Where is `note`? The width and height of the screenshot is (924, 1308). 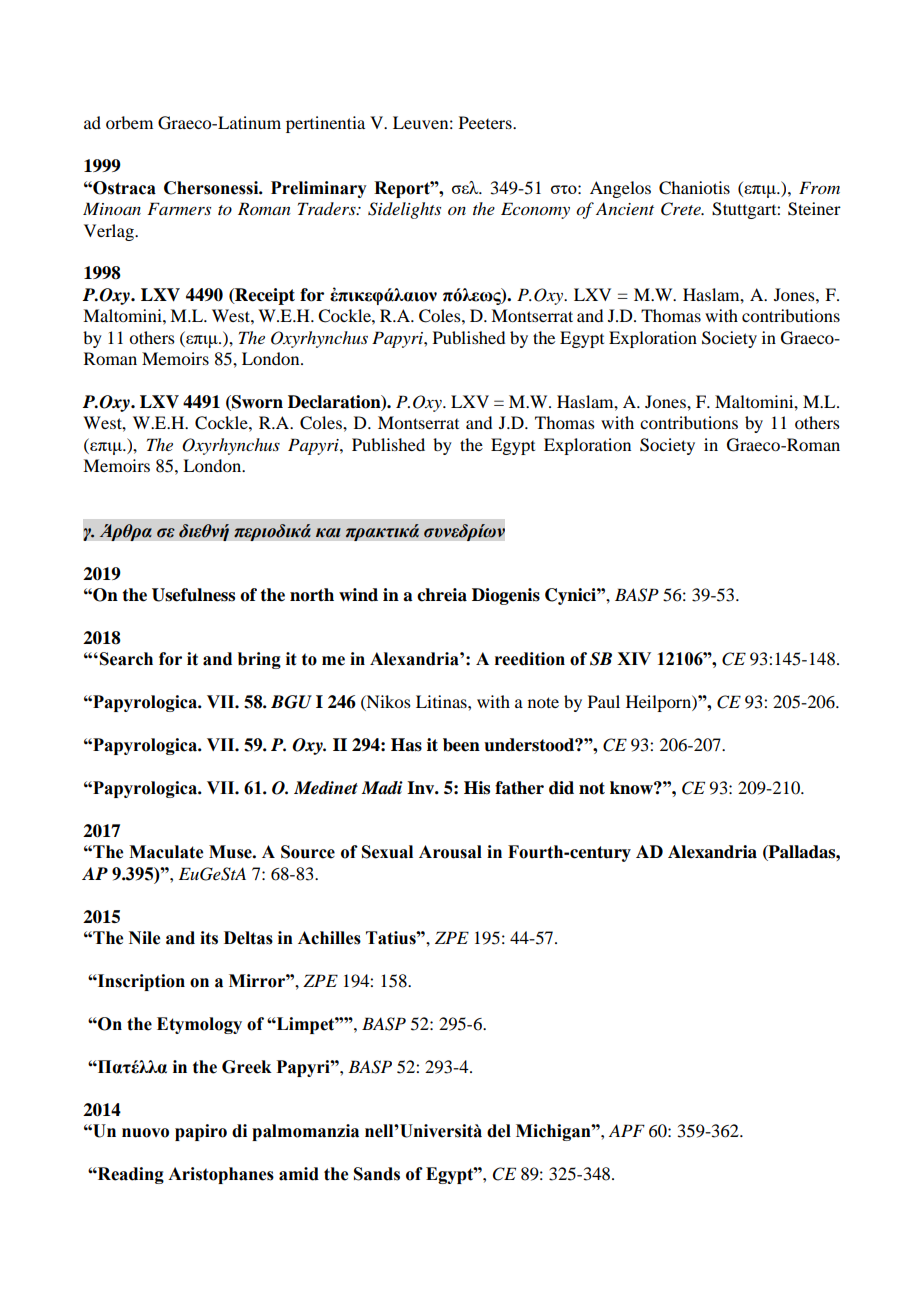 note is located at coordinates (543, 702).
